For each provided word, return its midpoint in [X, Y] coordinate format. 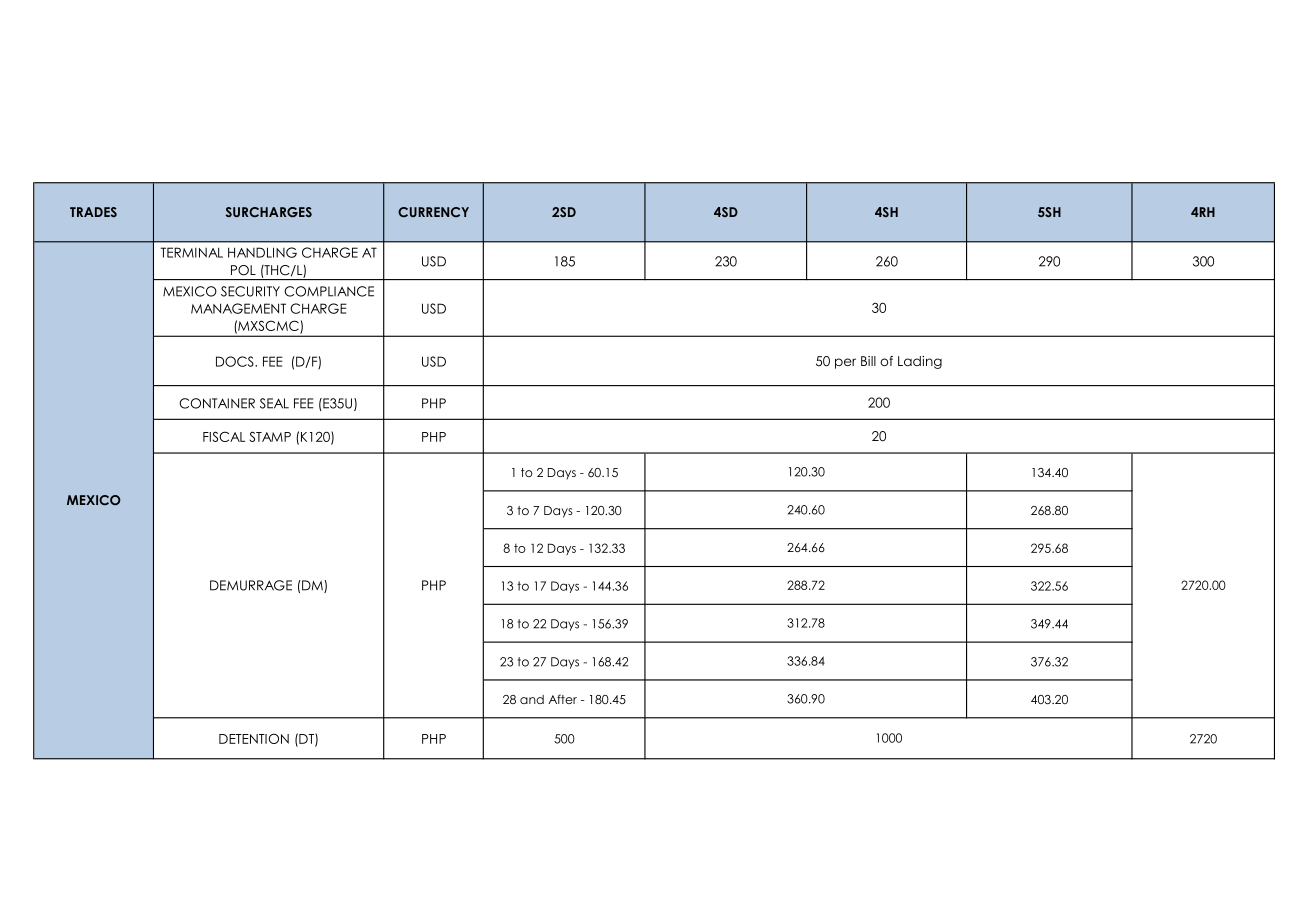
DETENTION [254, 738]
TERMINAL [191, 252]
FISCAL [224, 436]
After [562, 699]
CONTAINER [217, 403]
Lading [920, 362]
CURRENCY [433, 212]
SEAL [274, 403]
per [845, 363]
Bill [868, 361]
